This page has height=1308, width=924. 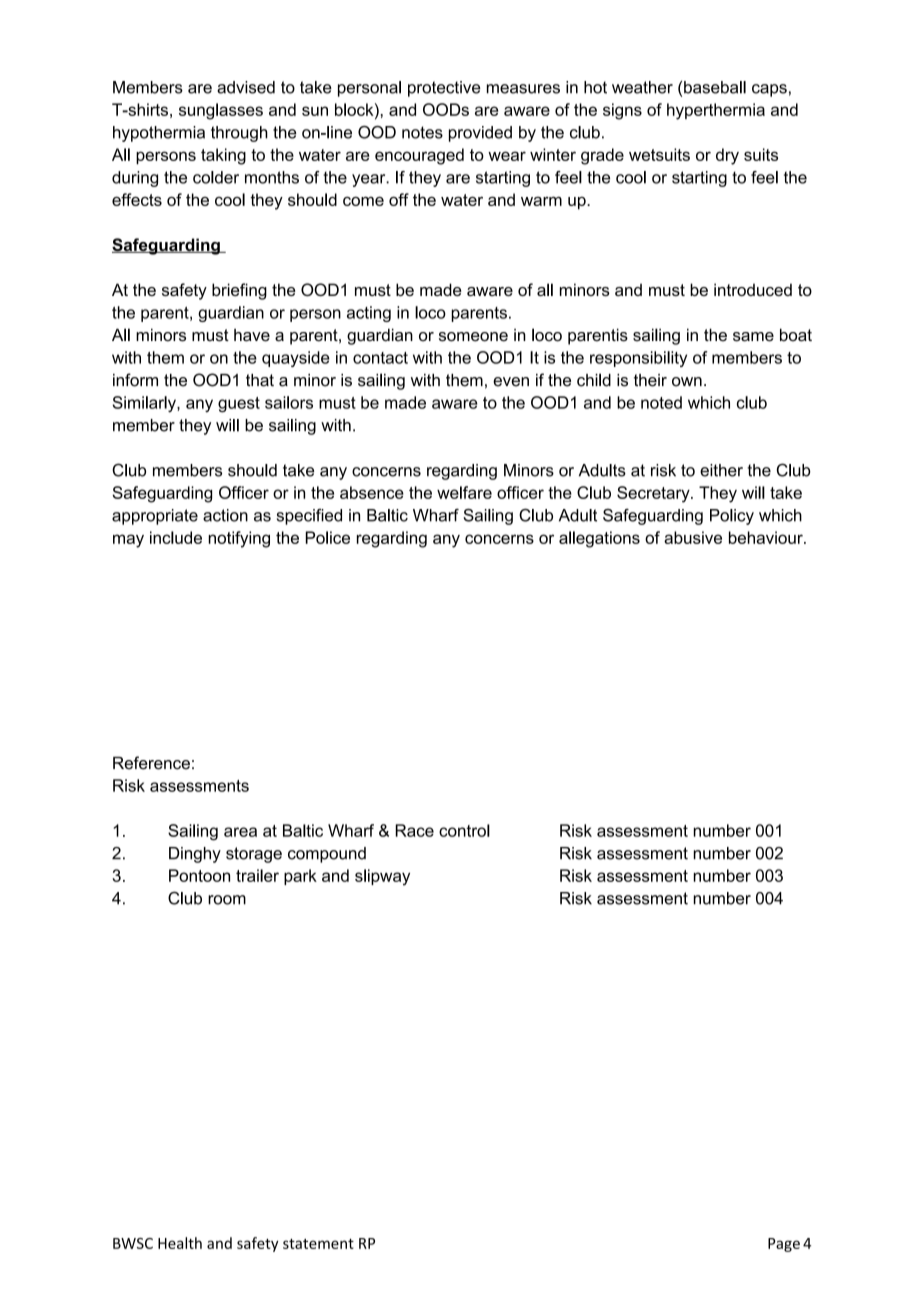 What do you see at coordinates (221, 111) in the page?
I see `sunglasses` at bounding box center [221, 111].
